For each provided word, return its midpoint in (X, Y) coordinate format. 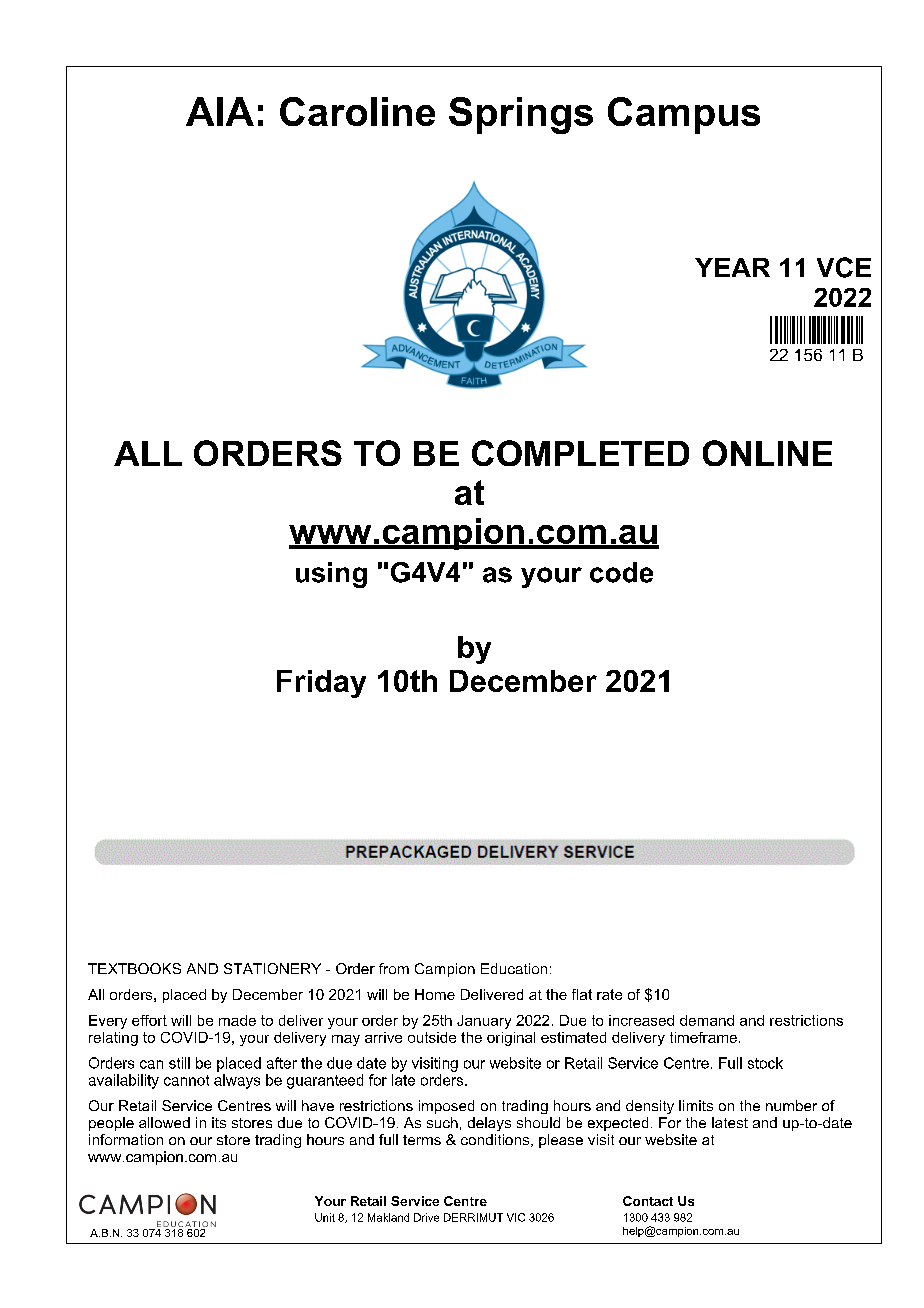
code (621, 572)
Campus (684, 115)
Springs (521, 115)
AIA (220, 111)
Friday (321, 684)
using (331, 575)
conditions (496, 1140)
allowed (164, 1122)
